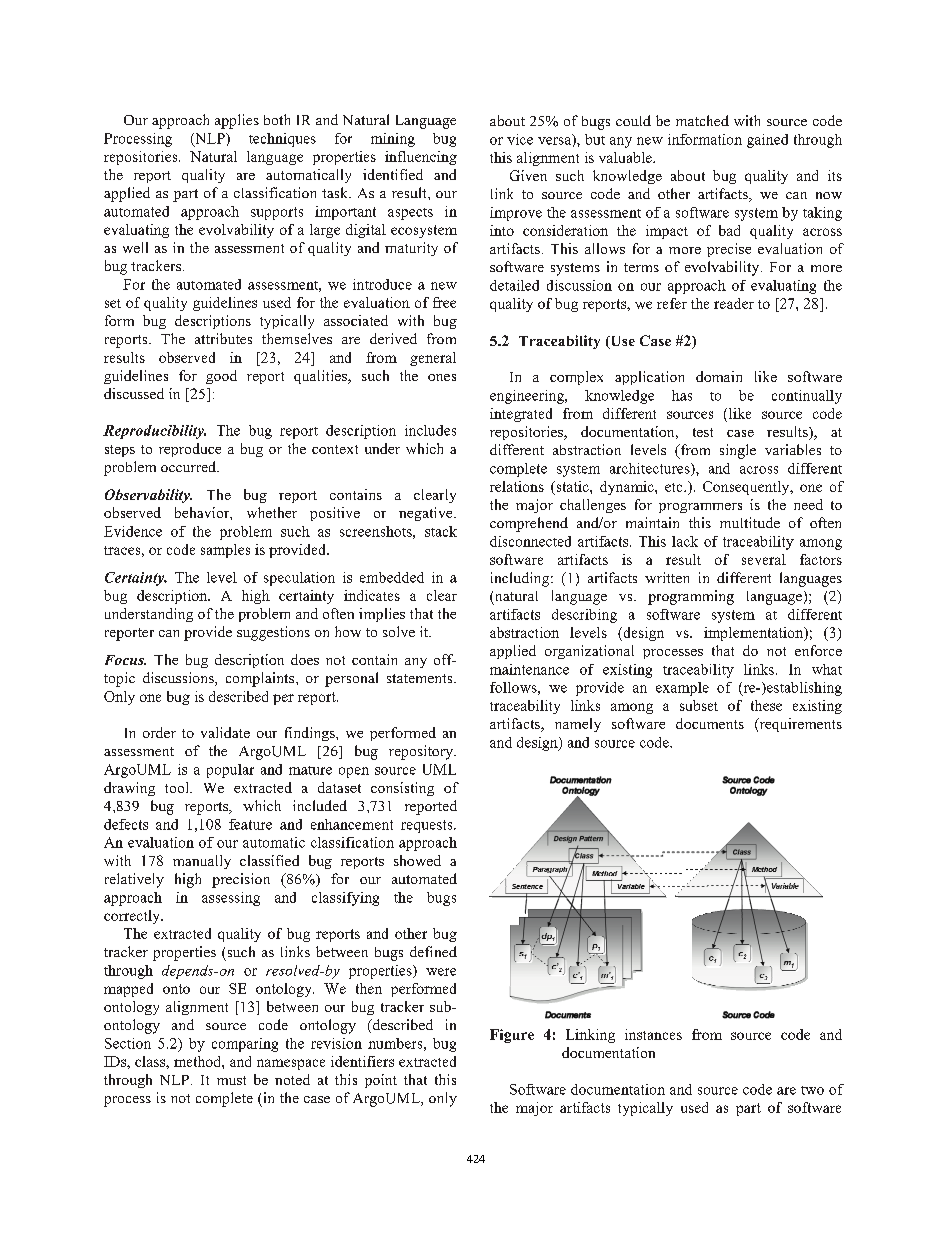  What do you see at coordinates (812, 1090) in the document?
I see `two` at bounding box center [812, 1090].
